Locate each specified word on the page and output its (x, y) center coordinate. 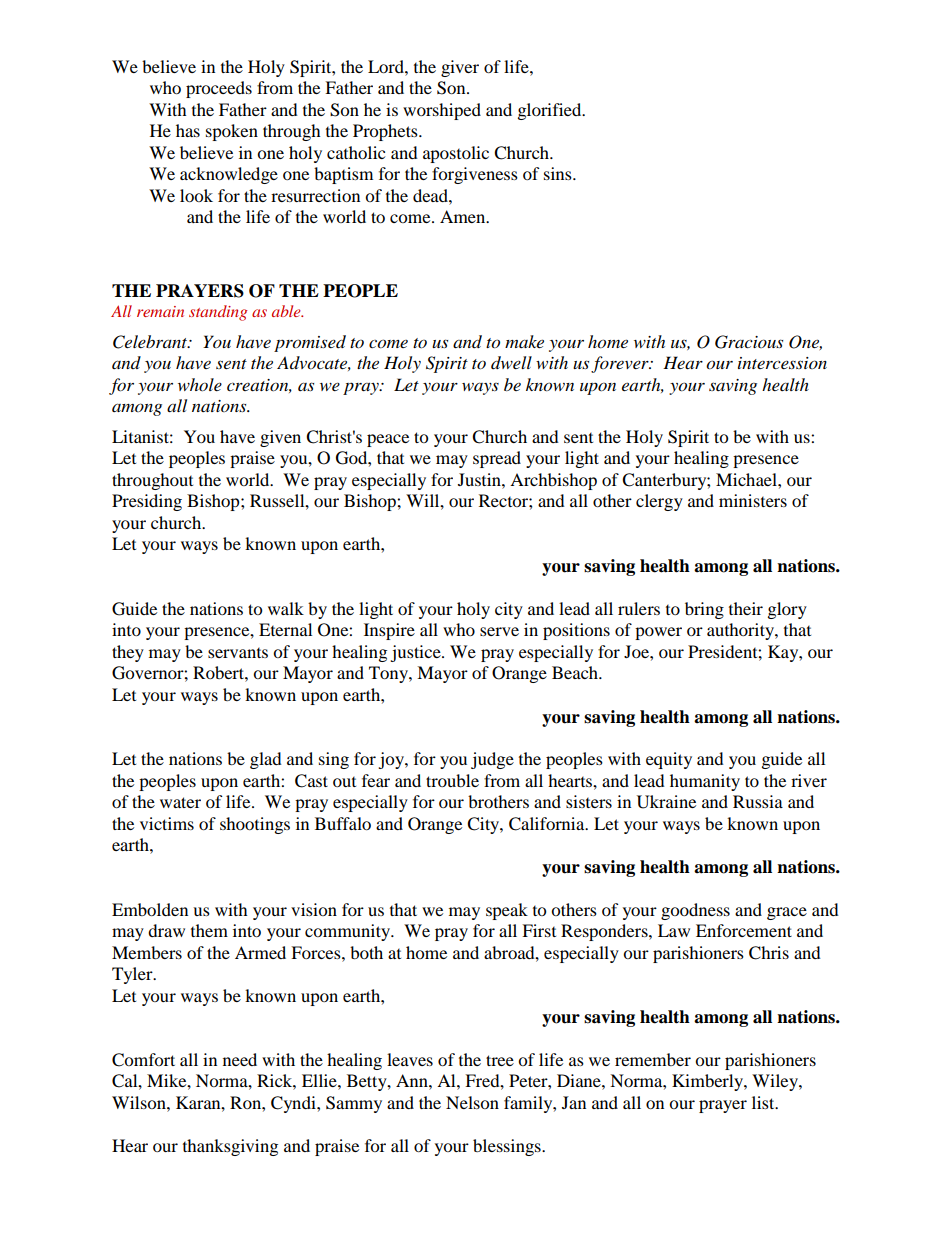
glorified (551, 111)
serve (499, 631)
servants (238, 653)
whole (200, 384)
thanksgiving (230, 1147)
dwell (511, 363)
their (746, 608)
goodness (695, 911)
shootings (255, 825)
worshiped (442, 111)
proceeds (219, 89)
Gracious (749, 342)
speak (507, 911)
